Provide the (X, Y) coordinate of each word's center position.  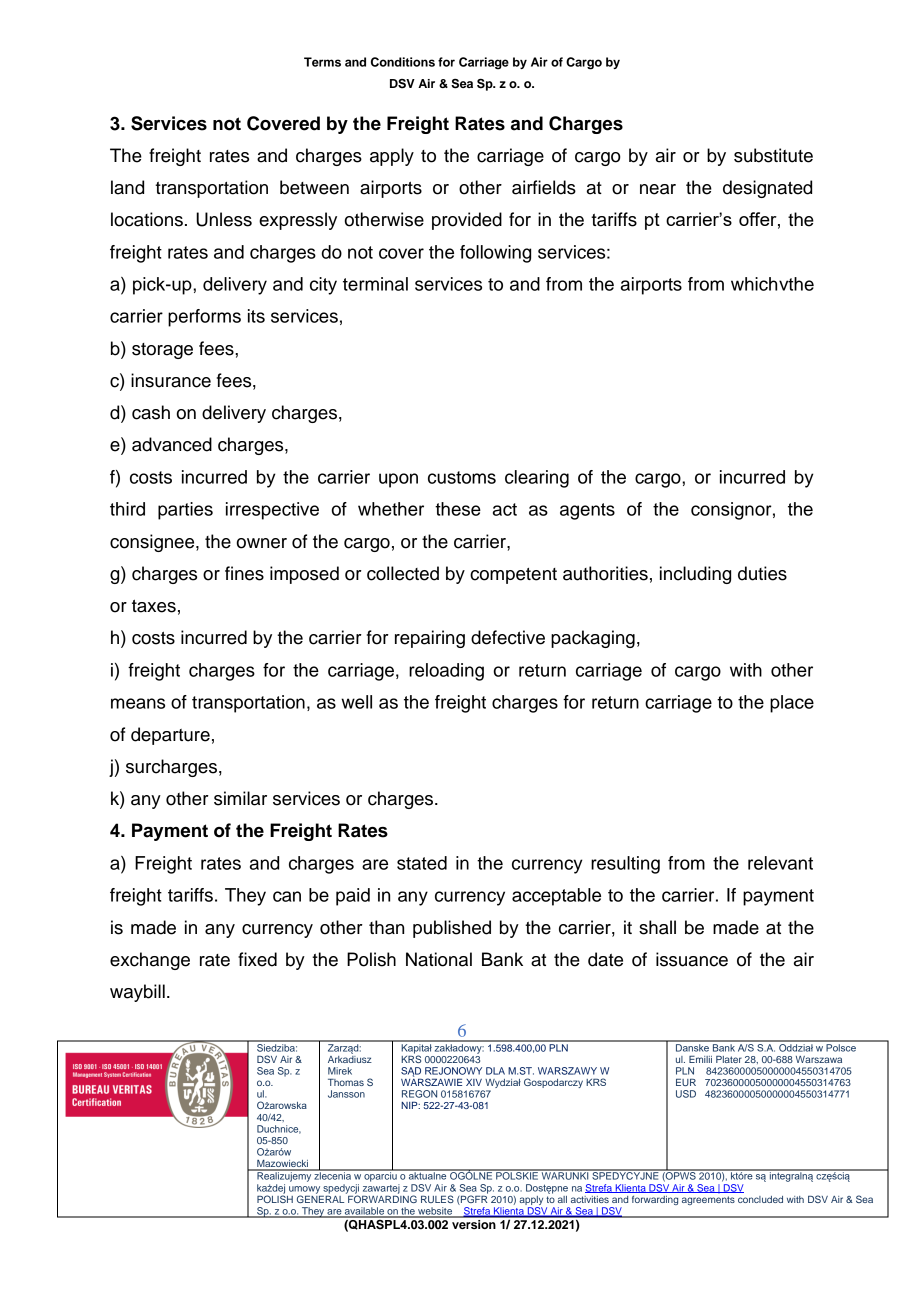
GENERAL (322, 1198)
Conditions (403, 62)
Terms (322, 62)
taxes (154, 606)
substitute (773, 155)
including (695, 575)
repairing (430, 639)
